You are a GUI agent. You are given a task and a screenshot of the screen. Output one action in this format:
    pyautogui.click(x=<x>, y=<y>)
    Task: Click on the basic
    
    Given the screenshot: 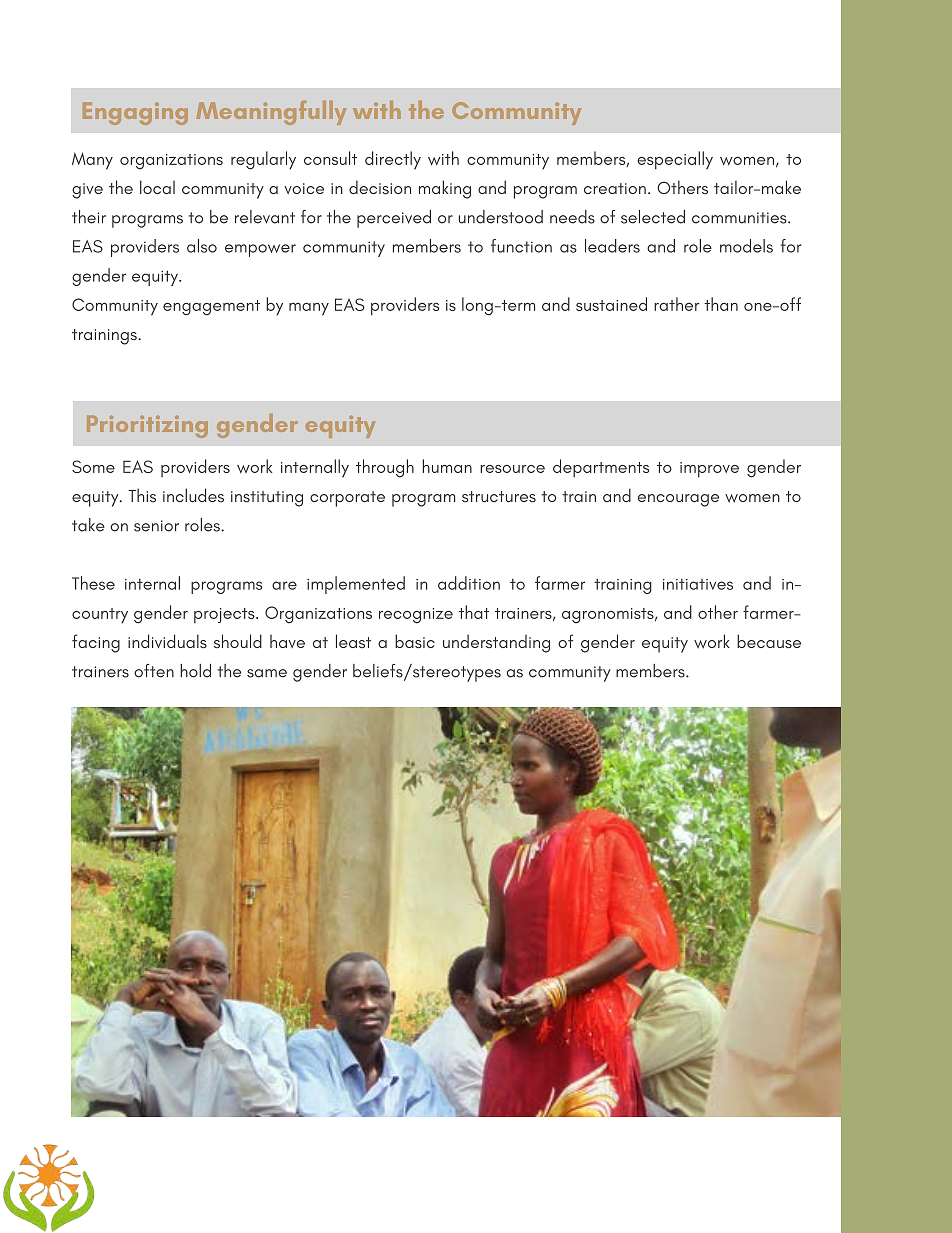 What is the action you would take?
    pyautogui.click(x=415, y=641)
